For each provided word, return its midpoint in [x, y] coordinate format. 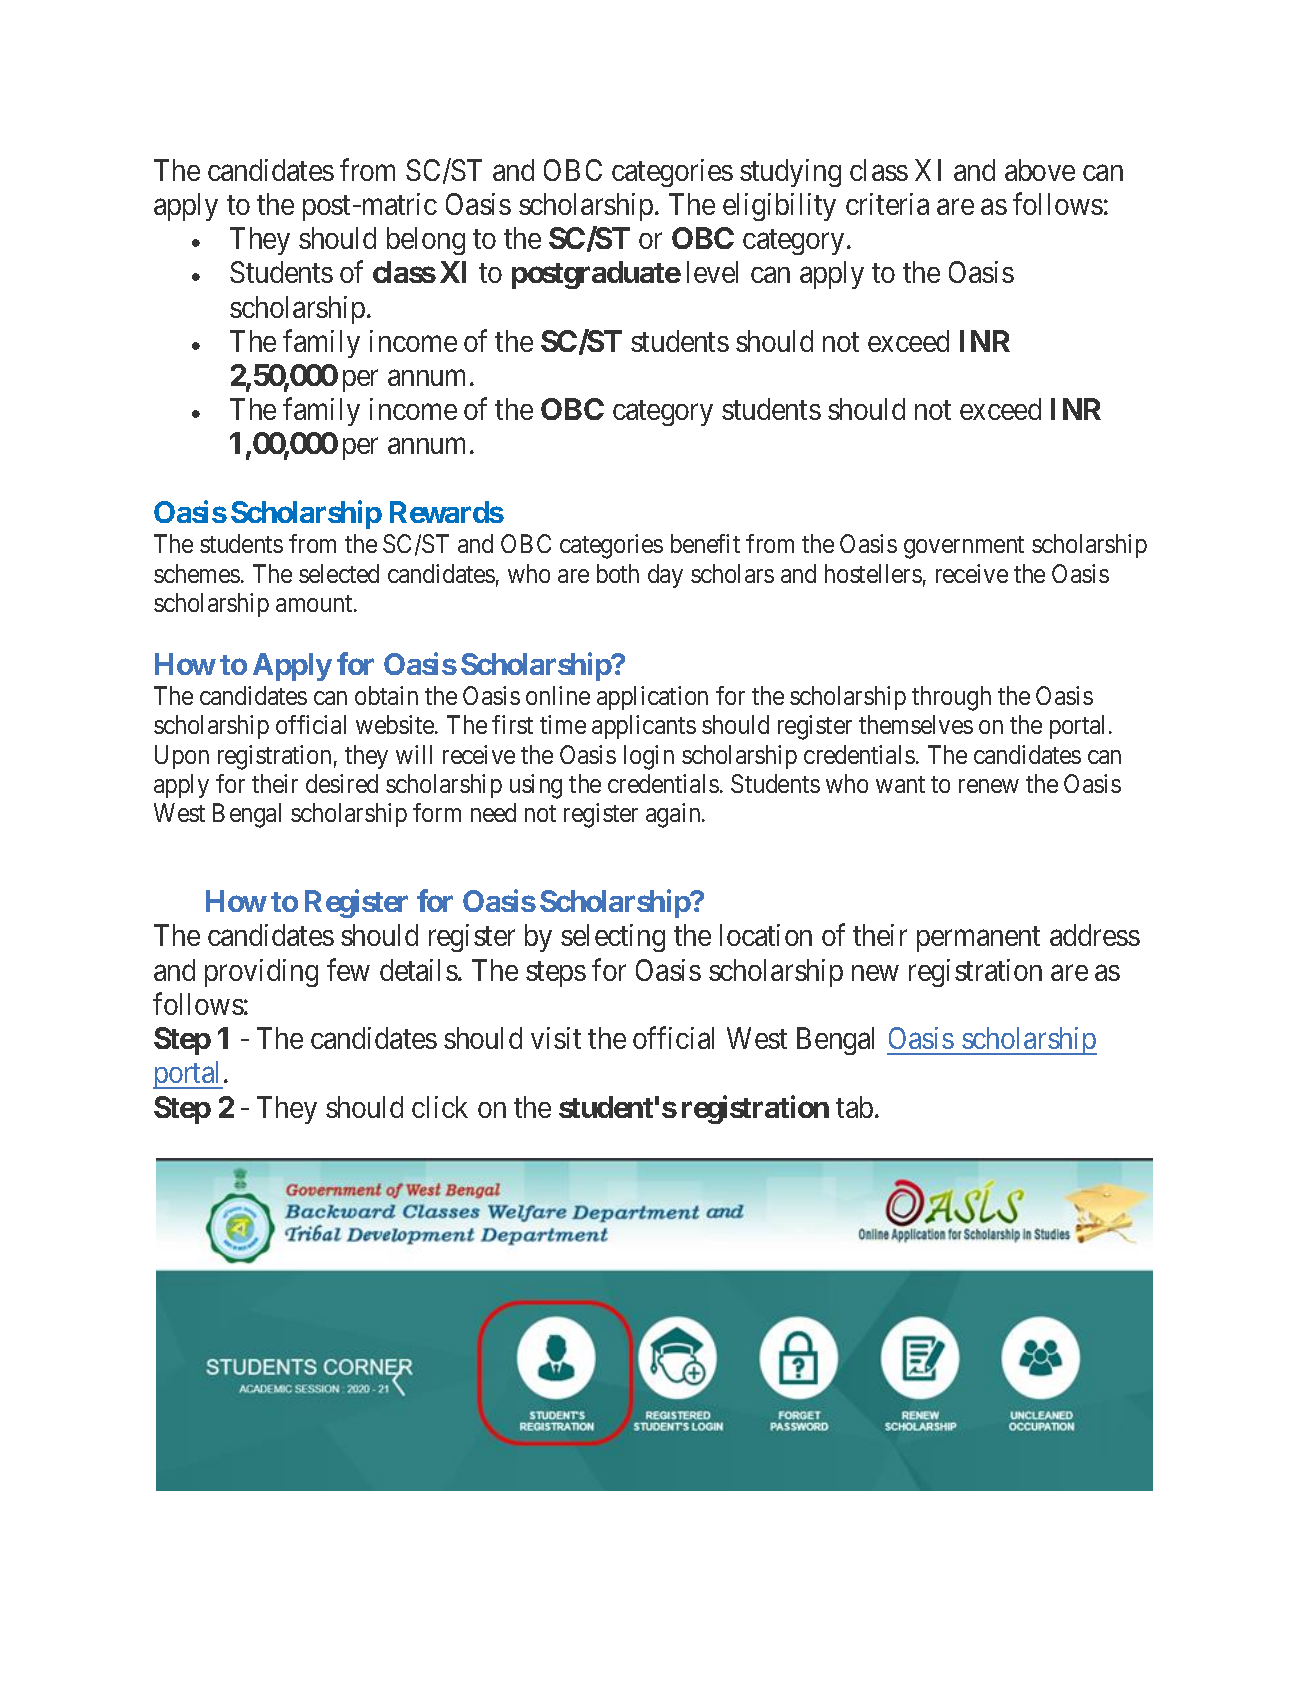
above [1040, 170]
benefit [705, 543]
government [964, 548]
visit [556, 1038]
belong [426, 241]
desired [342, 783]
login [649, 757]
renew [989, 786]
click [440, 1107]
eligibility [779, 207]
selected [339, 573]
